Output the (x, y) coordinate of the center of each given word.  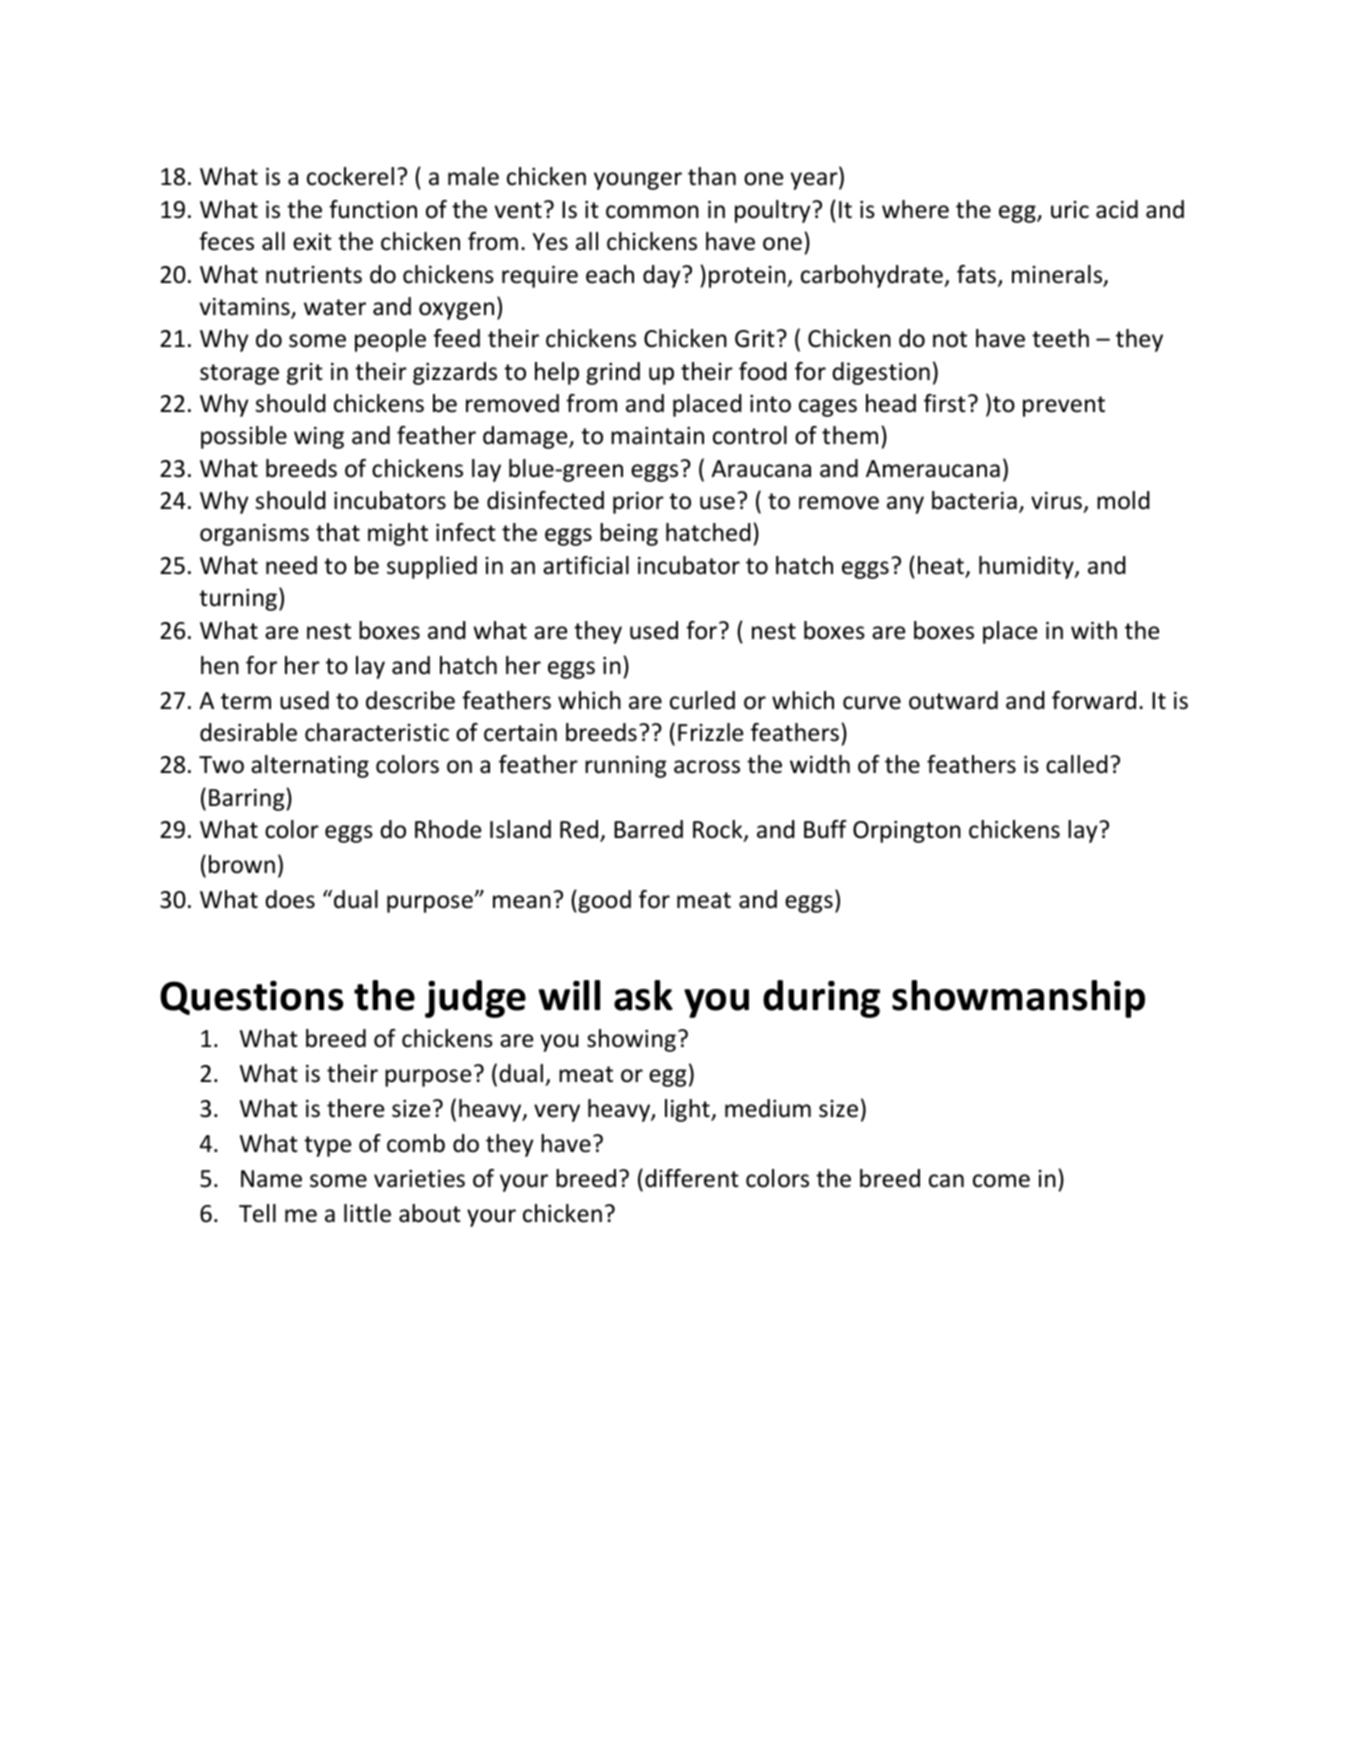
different (692, 1178)
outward (953, 700)
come (1001, 1181)
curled (702, 700)
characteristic (377, 732)
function (373, 209)
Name (271, 1179)
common (652, 212)
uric (1070, 210)
